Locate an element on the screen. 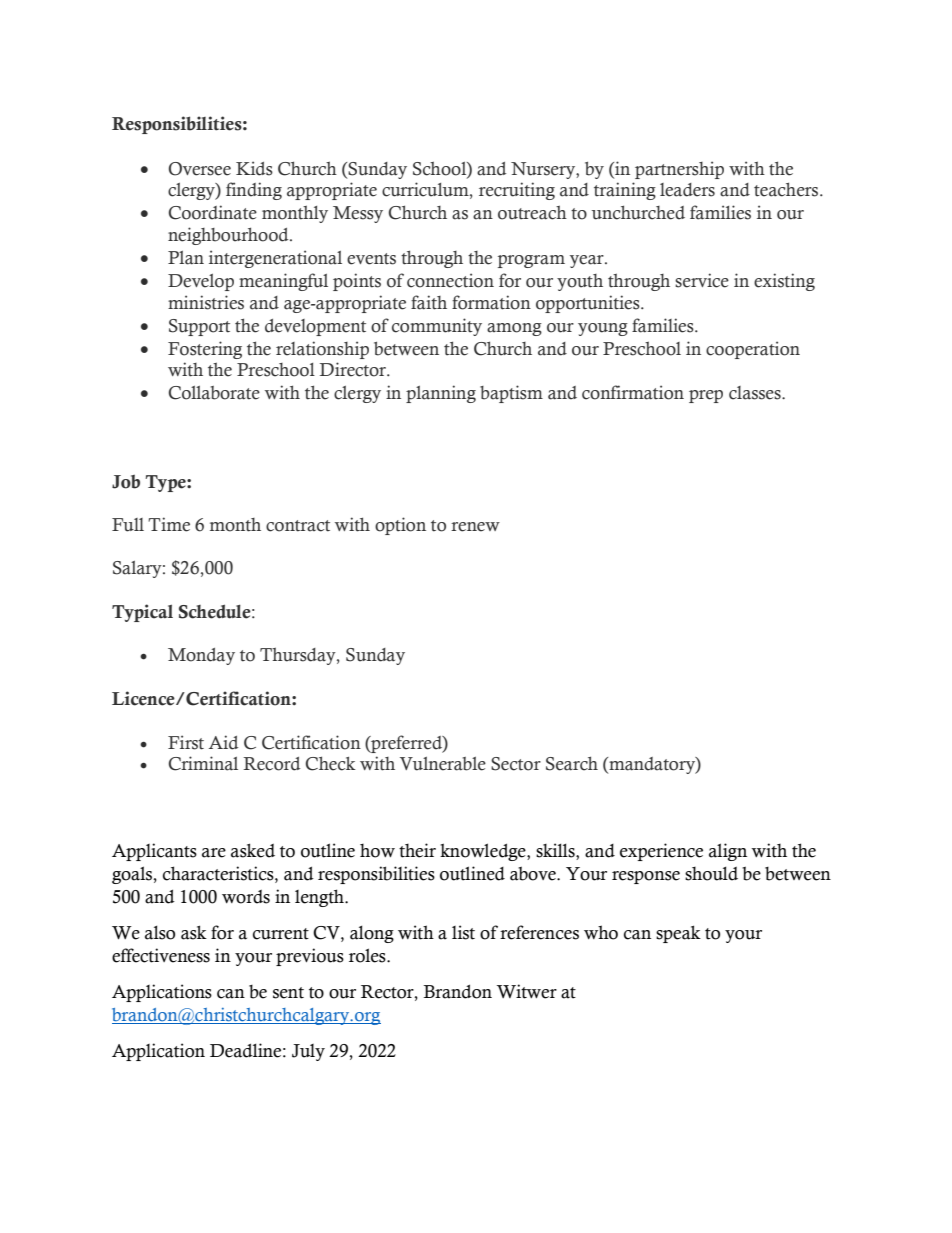 The height and width of the screenshot is (1233, 952). recruiting is located at coordinates (517, 191).
